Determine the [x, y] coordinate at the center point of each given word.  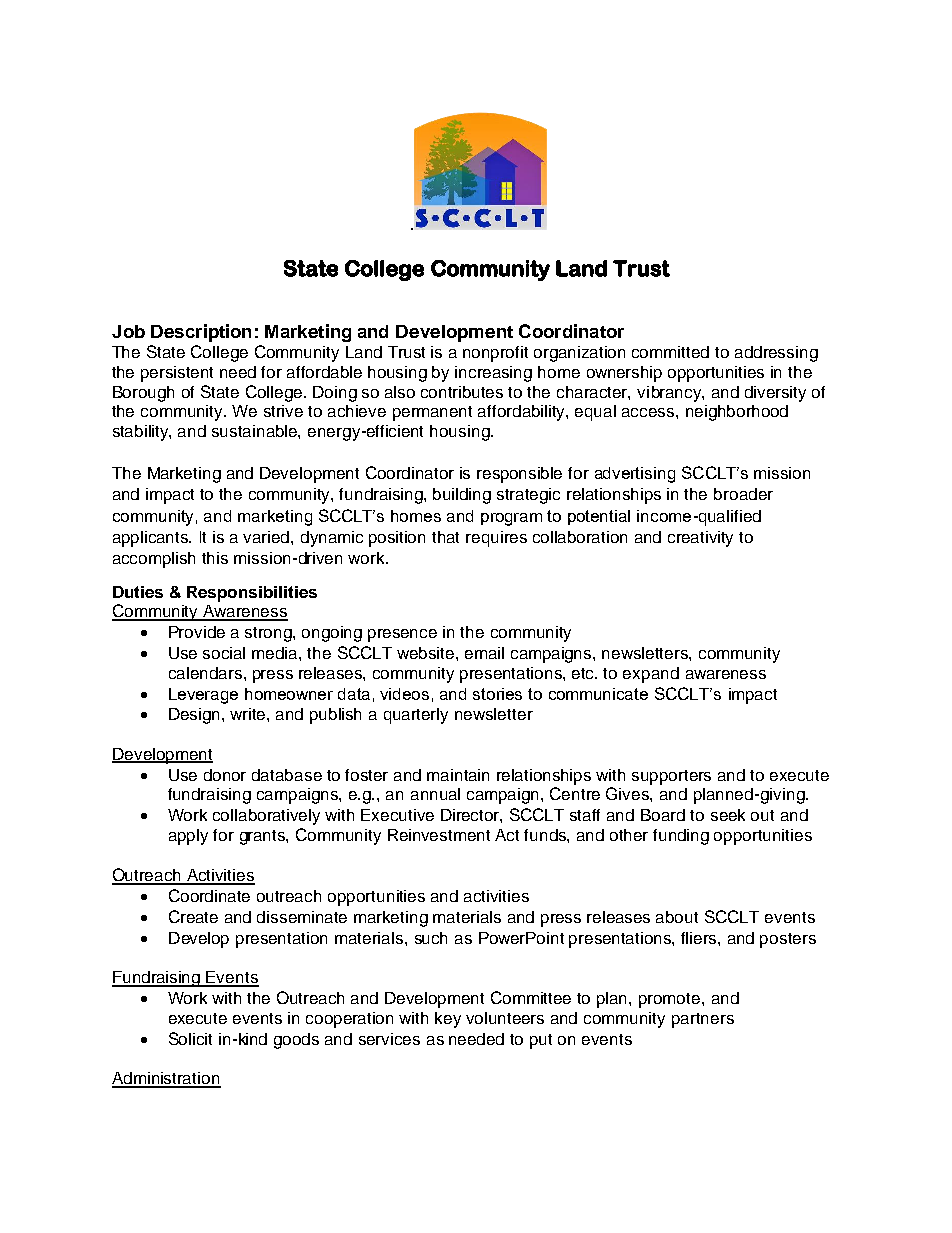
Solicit [190, 1038]
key [448, 1020]
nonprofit [495, 354]
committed [670, 352]
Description [201, 333]
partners [703, 1020]
